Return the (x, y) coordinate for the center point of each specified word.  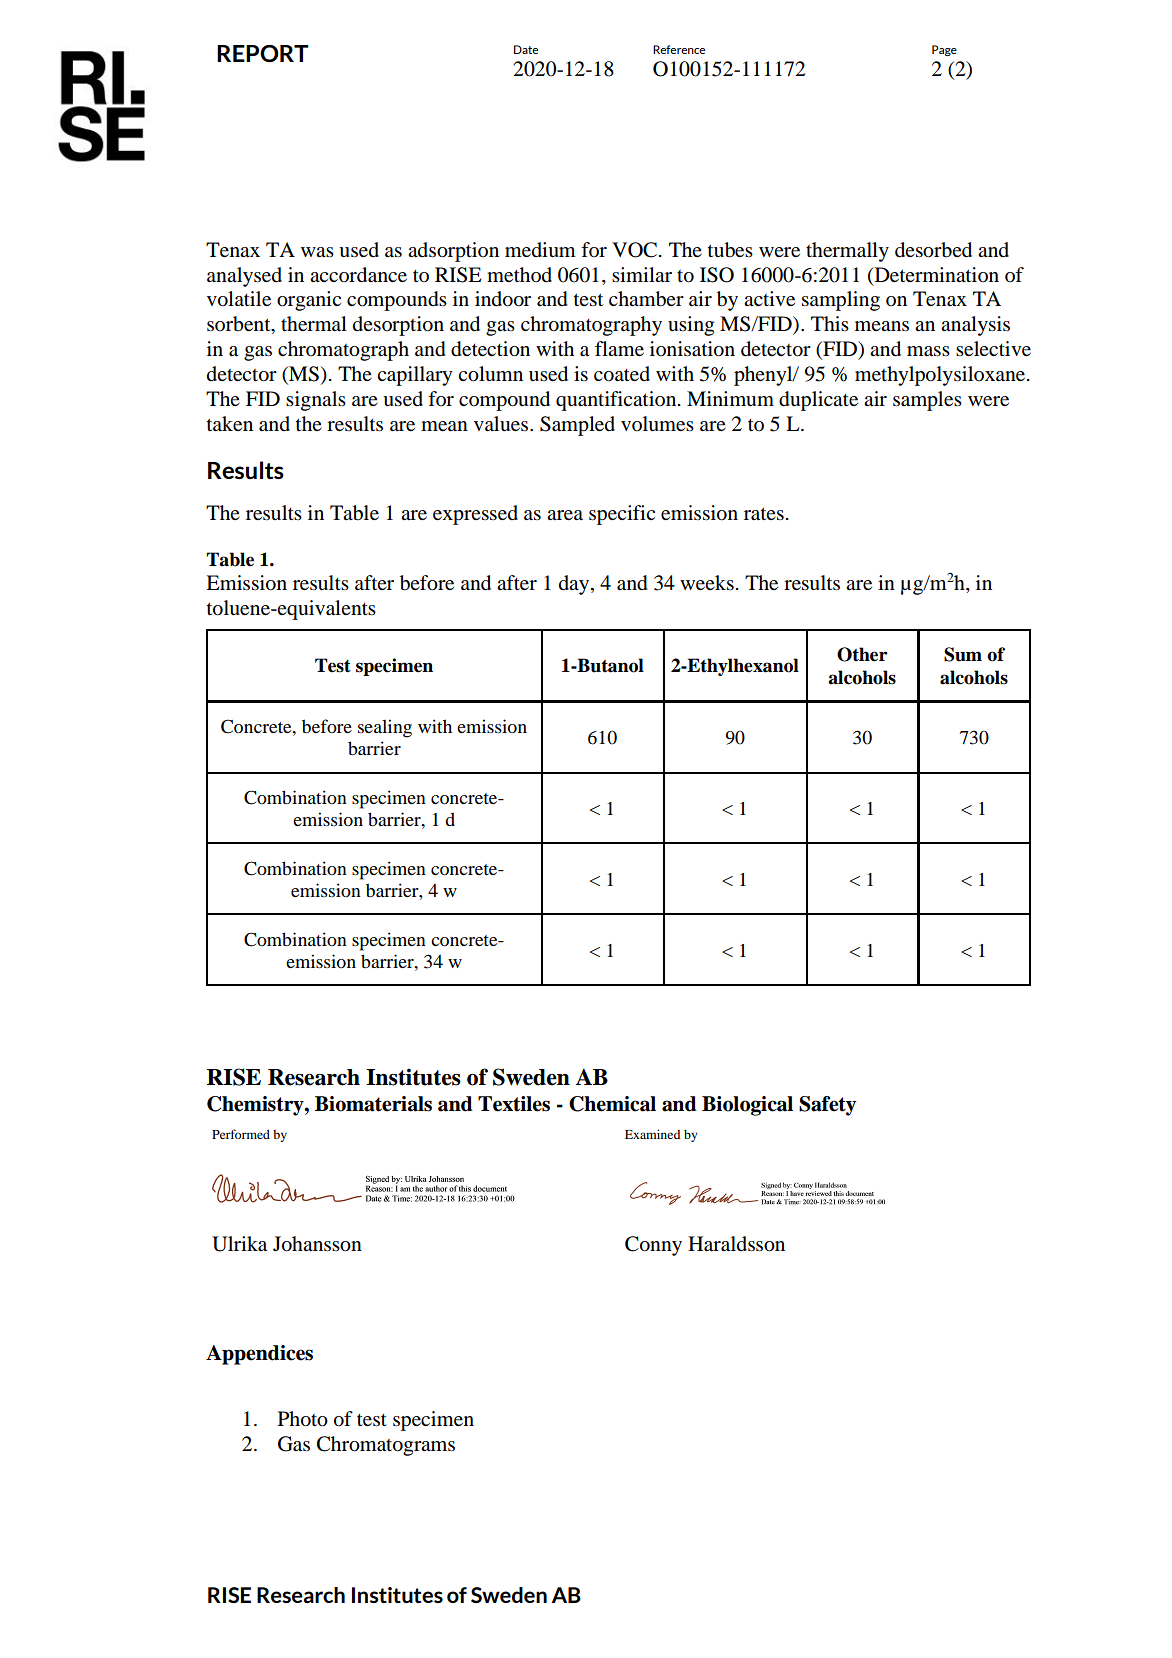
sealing (385, 728)
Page (944, 50)
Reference (679, 49)
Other (862, 654)
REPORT (263, 54)
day (575, 585)
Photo (303, 1419)
